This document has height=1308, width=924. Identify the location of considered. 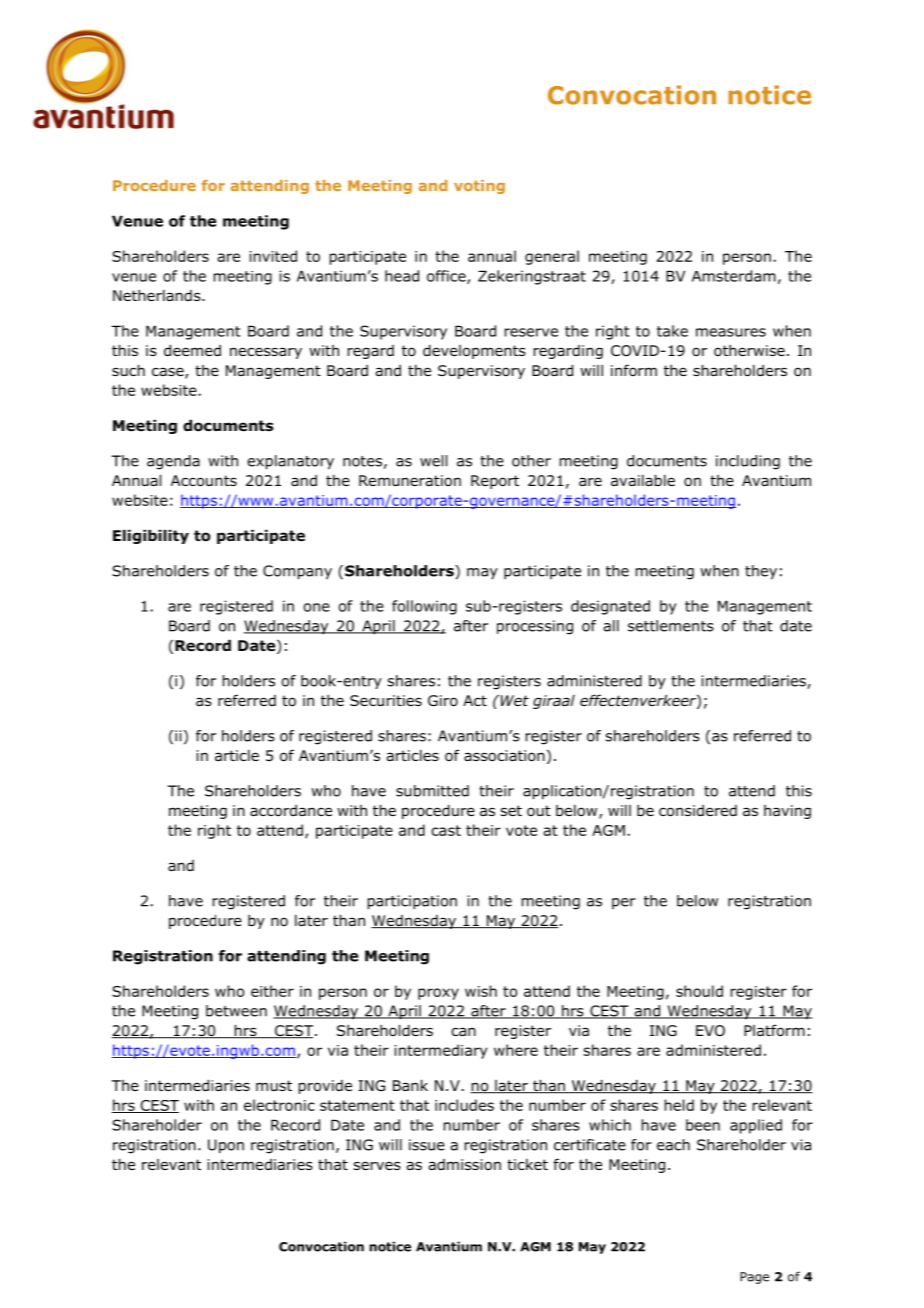
(698, 811).
